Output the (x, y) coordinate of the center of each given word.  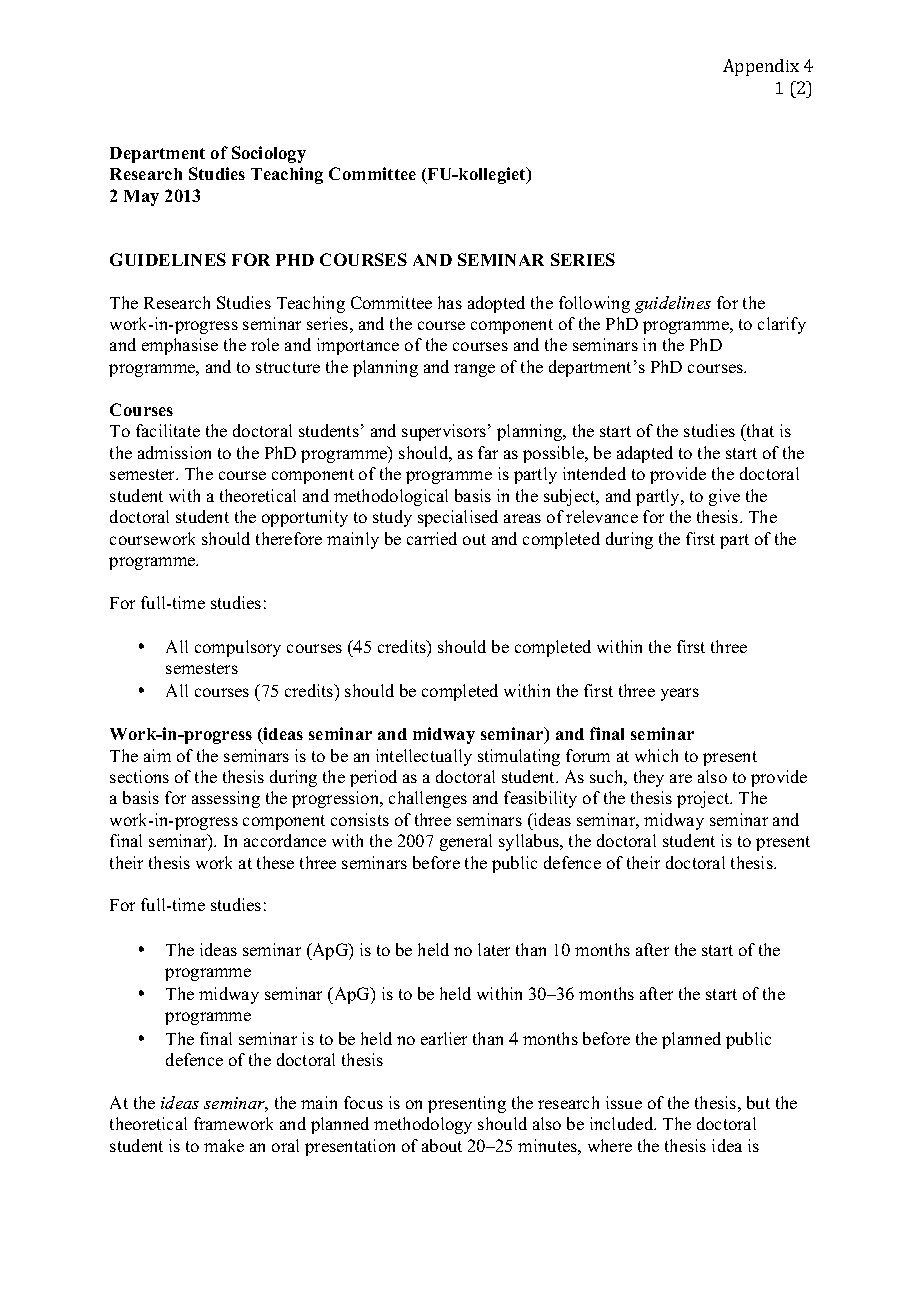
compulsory (238, 648)
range (474, 370)
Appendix (761, 67)
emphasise (180, 346)
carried (432, 538)
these (275, 862)
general (466, 842)
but (758, 1102)
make (224, 1145)
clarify (782, 325)
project (704, 799)
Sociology (269, 154)
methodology (423, 1125)
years (680, 694)
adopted (496, 304)
